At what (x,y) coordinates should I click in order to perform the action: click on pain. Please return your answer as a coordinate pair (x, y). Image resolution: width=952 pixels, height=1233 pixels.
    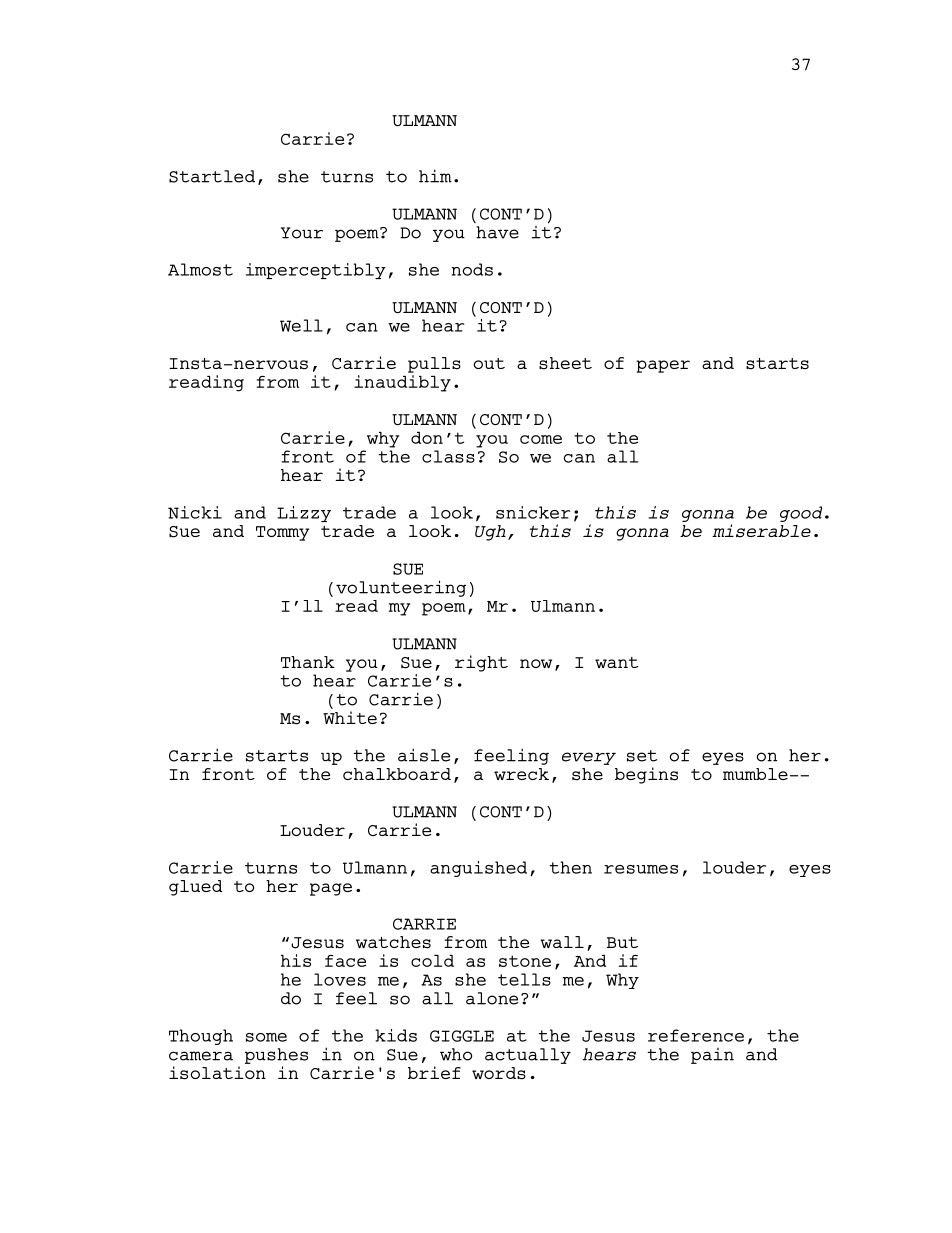
    Looking at the image, I should click on (712, 1056).
